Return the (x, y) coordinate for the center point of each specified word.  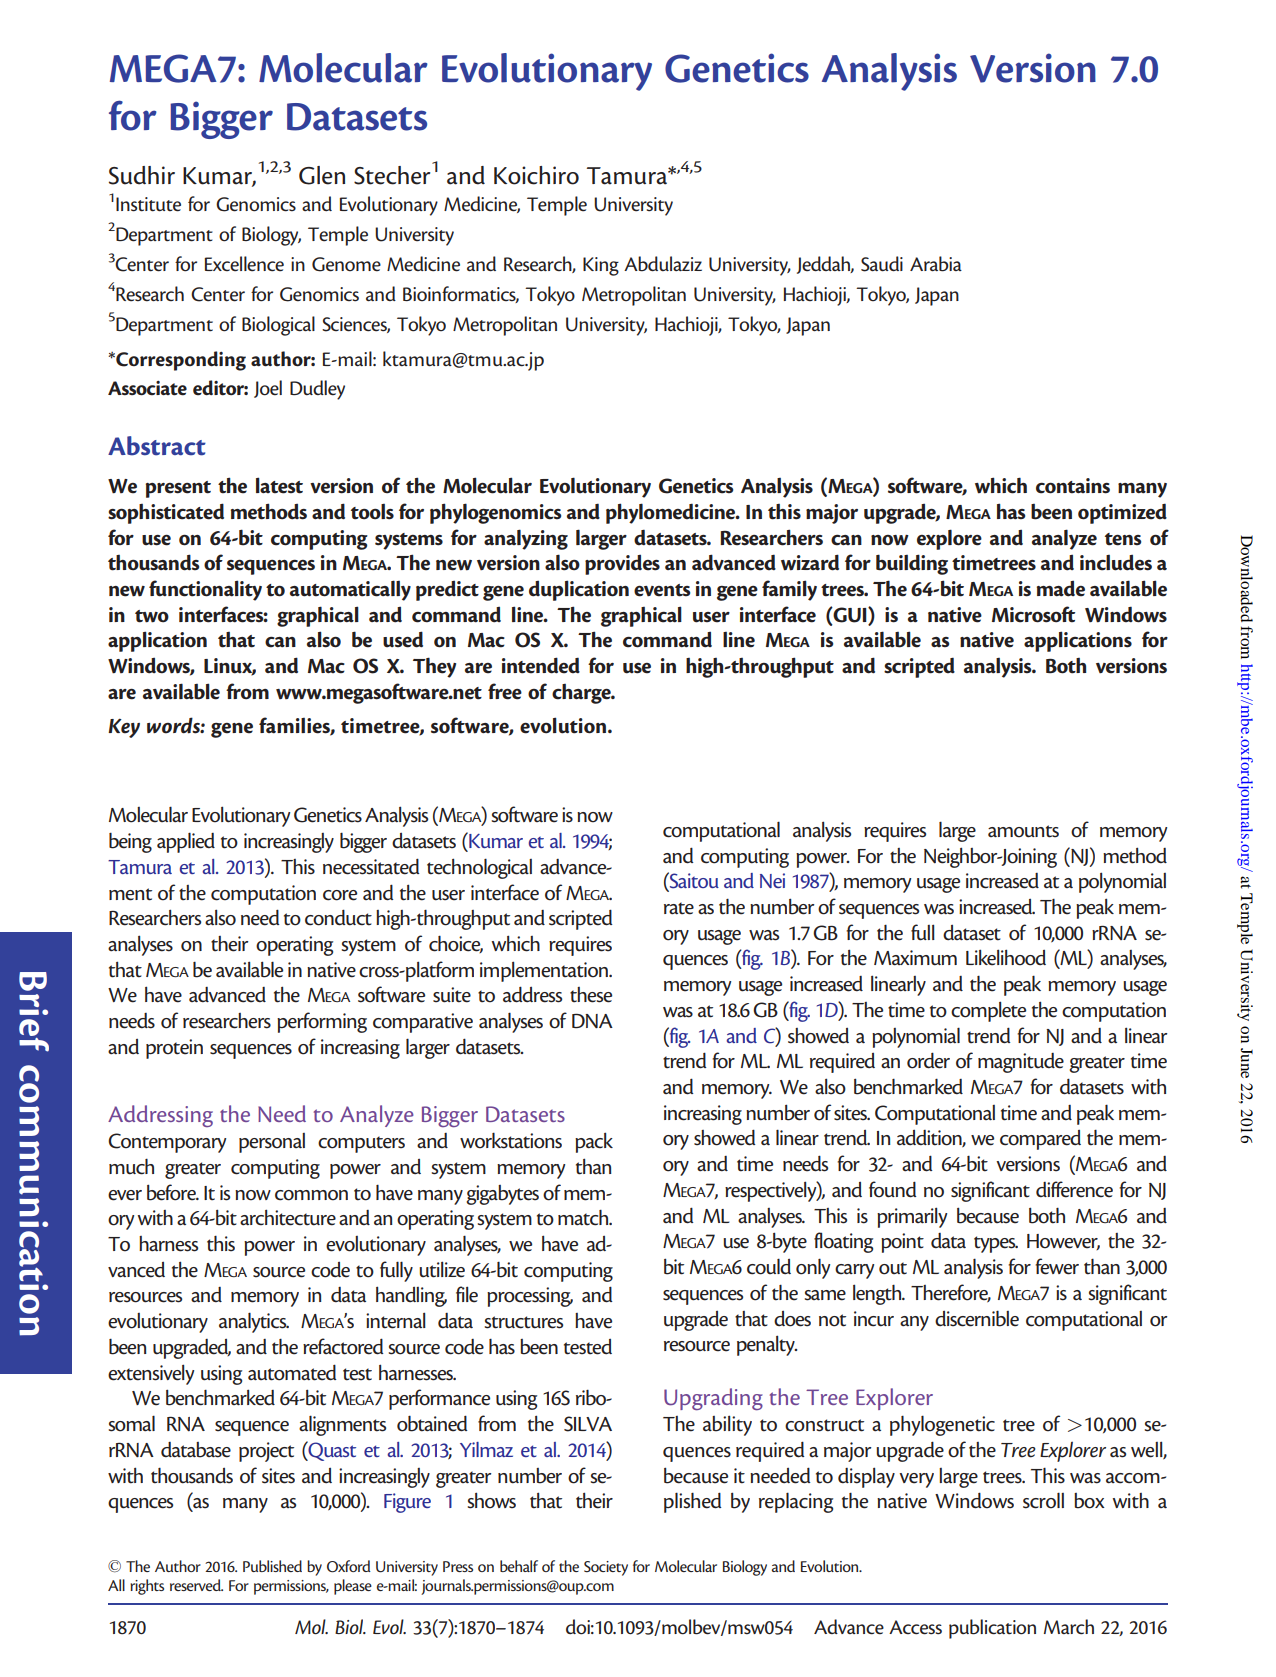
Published (272, 1566)
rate (679, 908)
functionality (205, 590)
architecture (288, 1217)
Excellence (244, 264)
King (601, 266)
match (584, 1218)
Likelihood (1006, 957)
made (1060, 589)
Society (606, 1568)
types (996, 1244)
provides (622, 565)
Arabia (936, 264)
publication (992, 1629)
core (340, 895)
